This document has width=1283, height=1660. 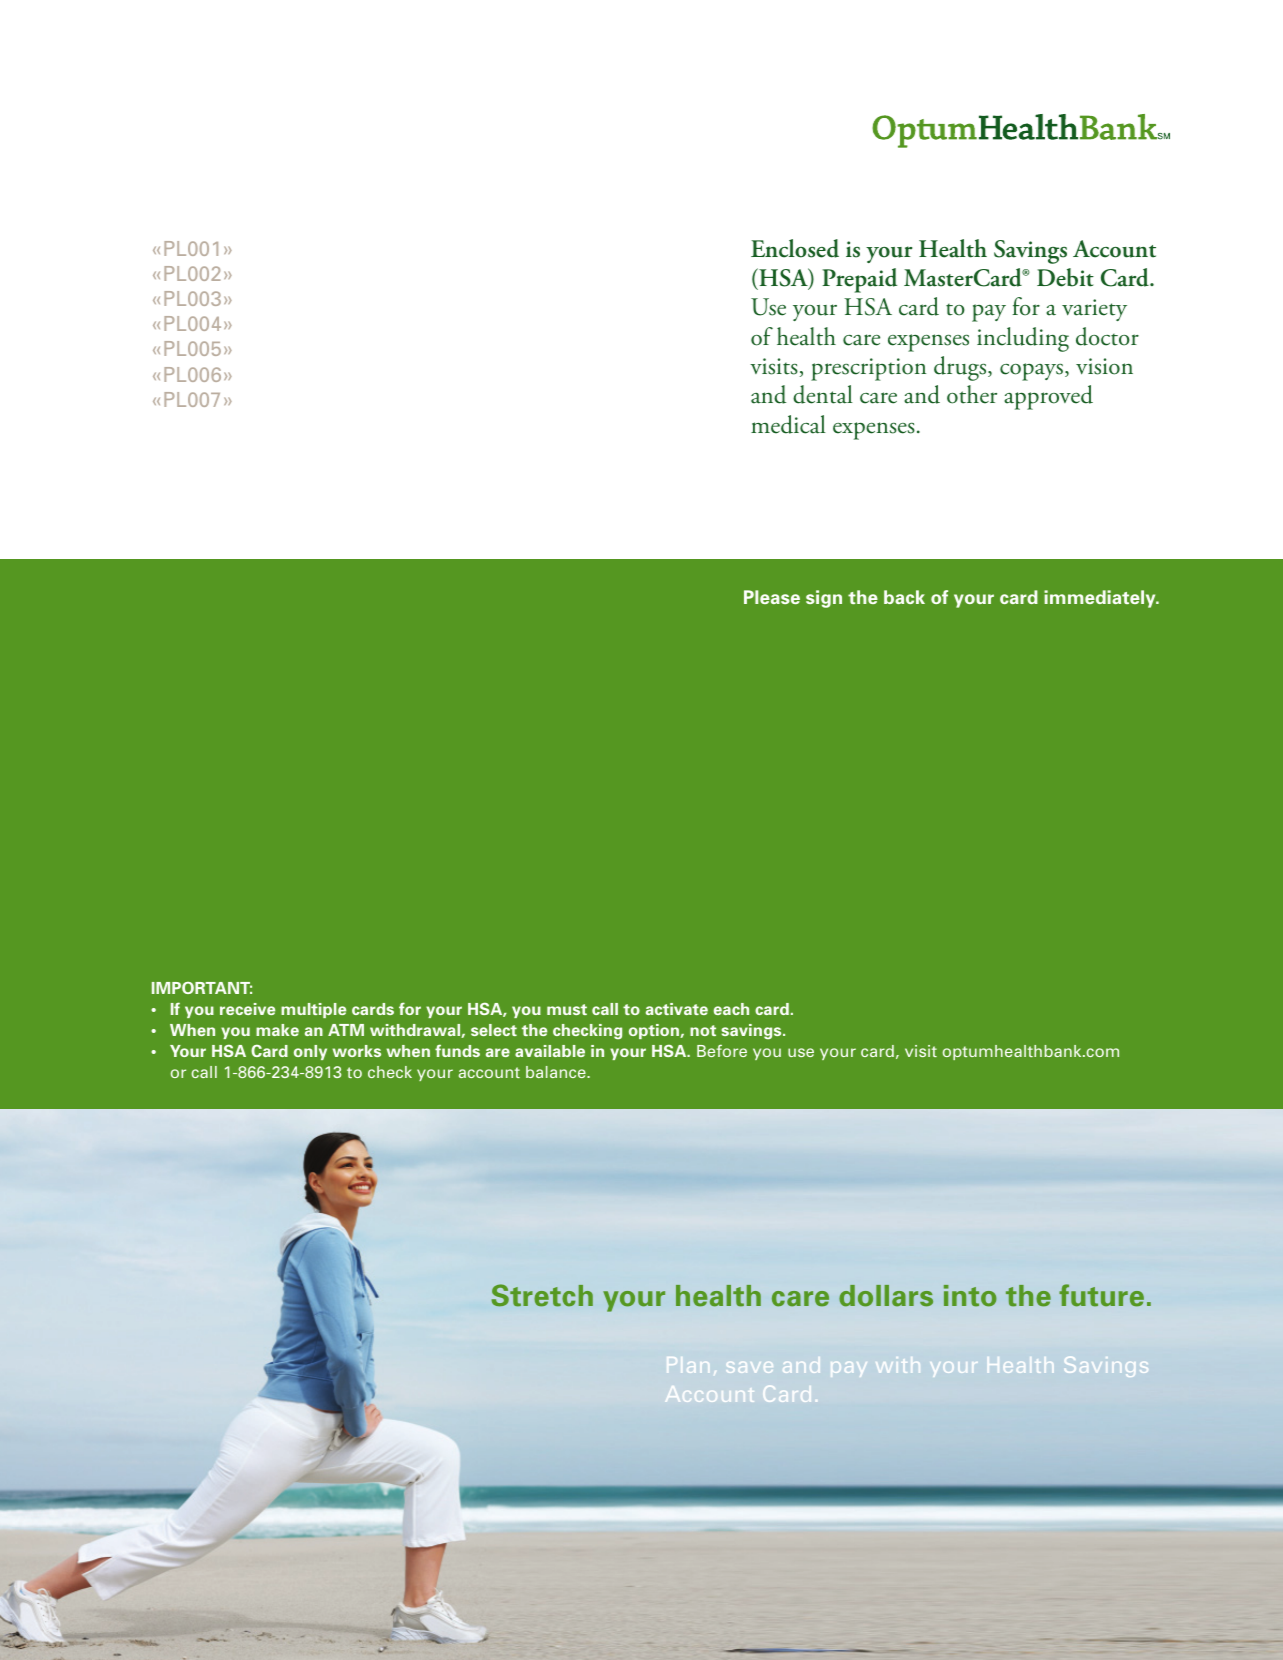 I want to click on Please, so click(x=772, y=597).
